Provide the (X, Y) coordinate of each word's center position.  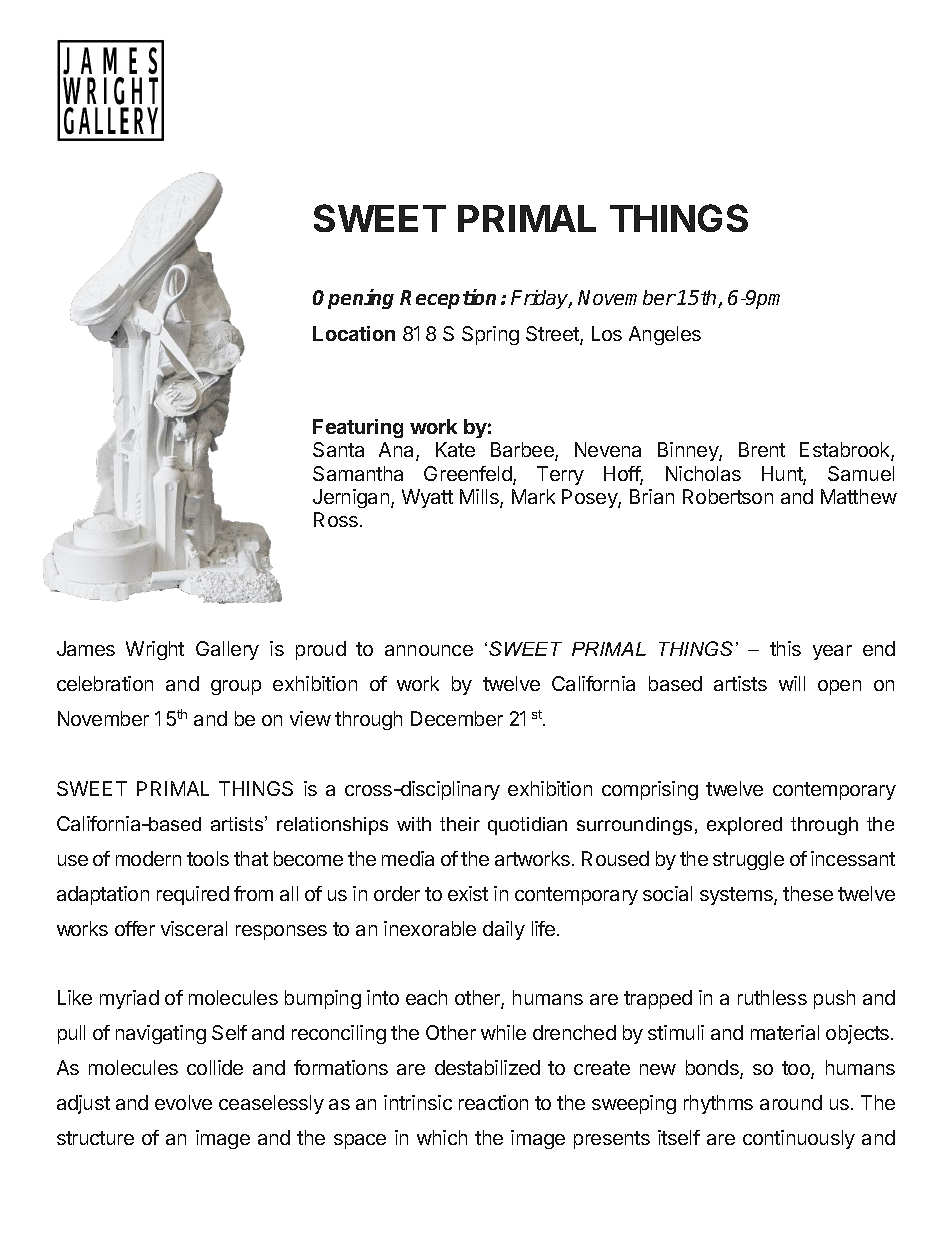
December (457, 718)
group (236, 687)
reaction (493, 1102)
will (792, 683)
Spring (490, 335)
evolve (183, 1102)
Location (354, 333)
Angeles (665, 335)
